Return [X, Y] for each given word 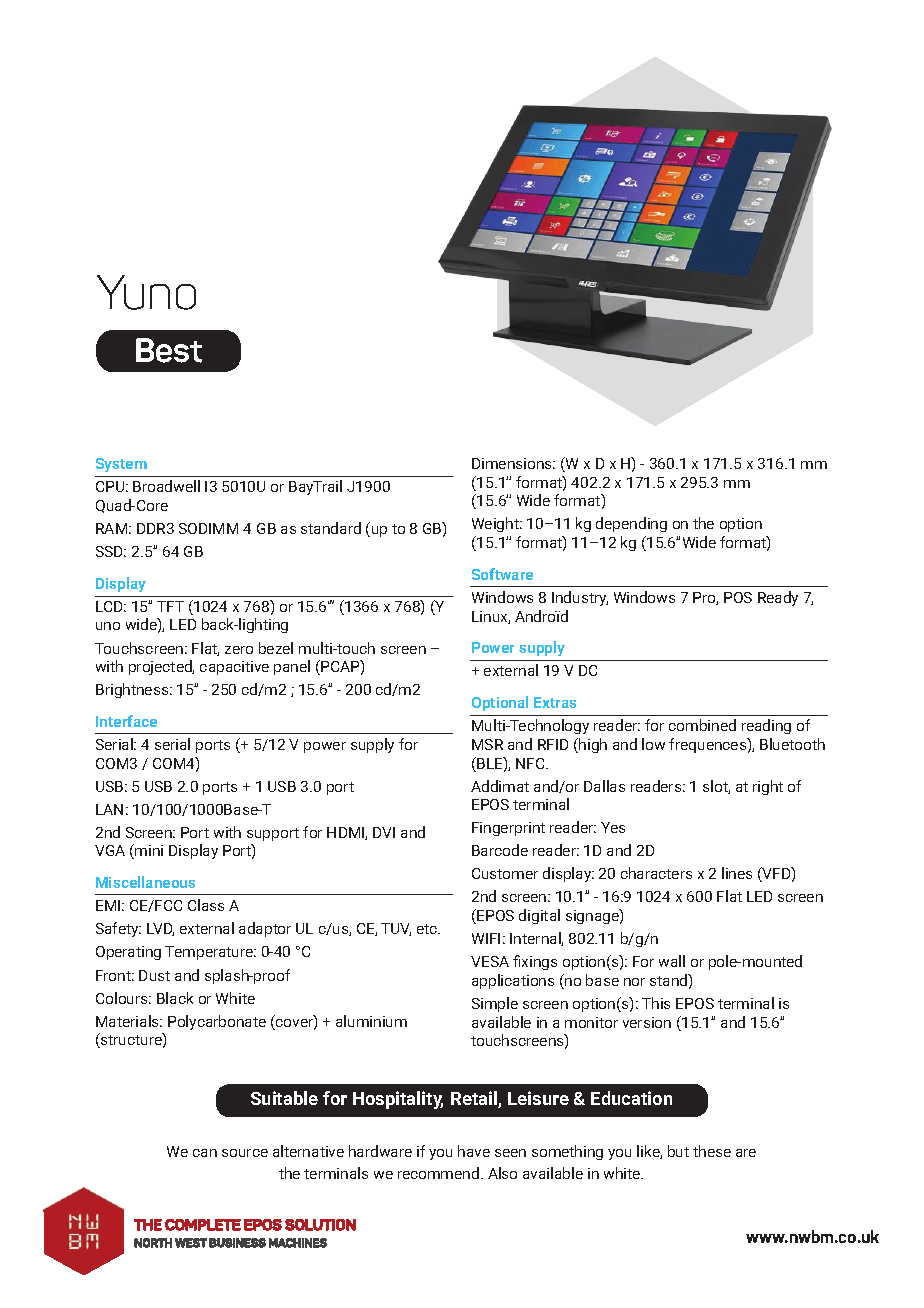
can [205, 1153]
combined [702, 725]
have [474, 1151]
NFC [531, 763]
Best [169, 350]
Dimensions [513, 463]
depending [631, 524]
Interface [126, 721]
